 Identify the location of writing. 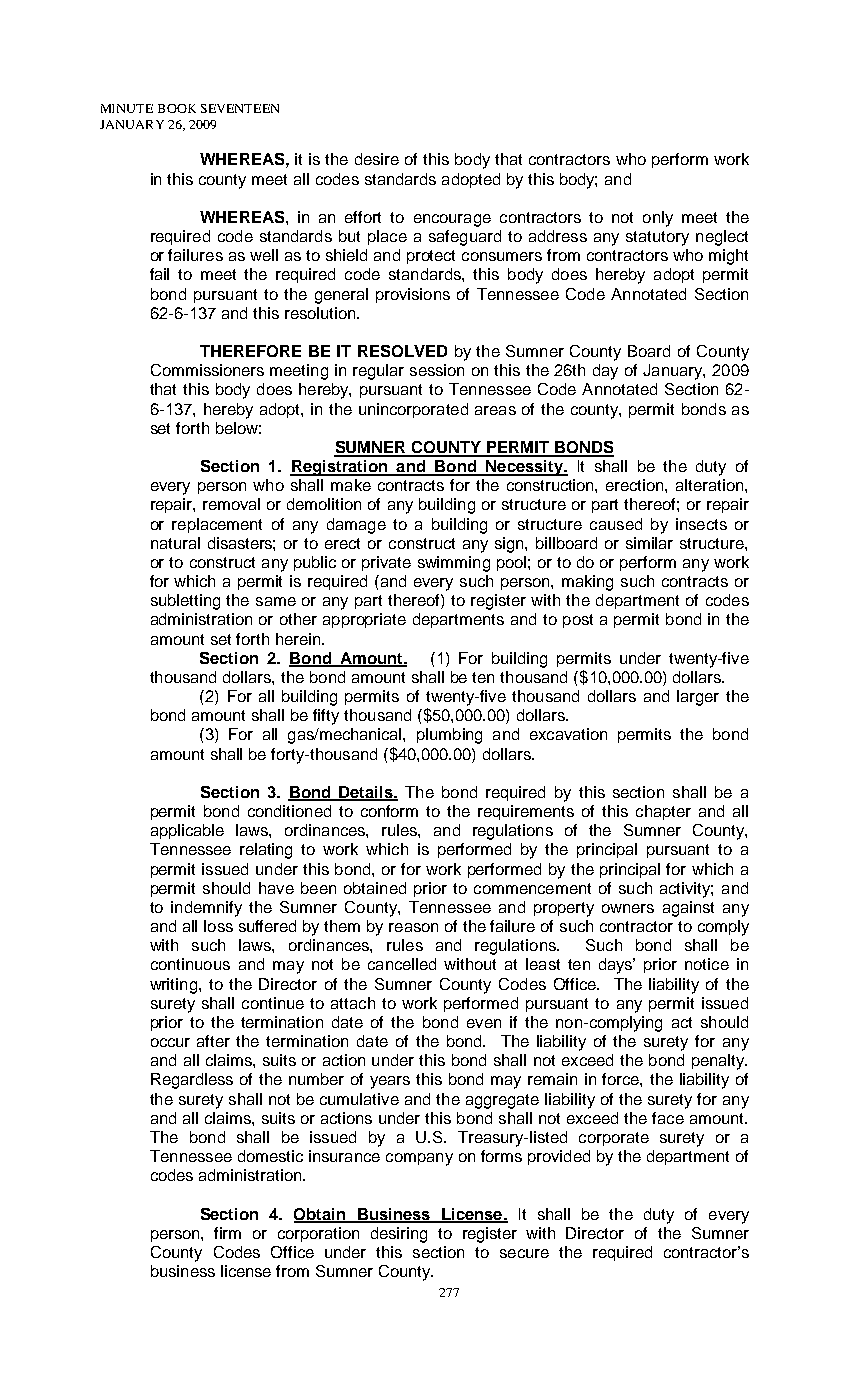
(173, 986).
